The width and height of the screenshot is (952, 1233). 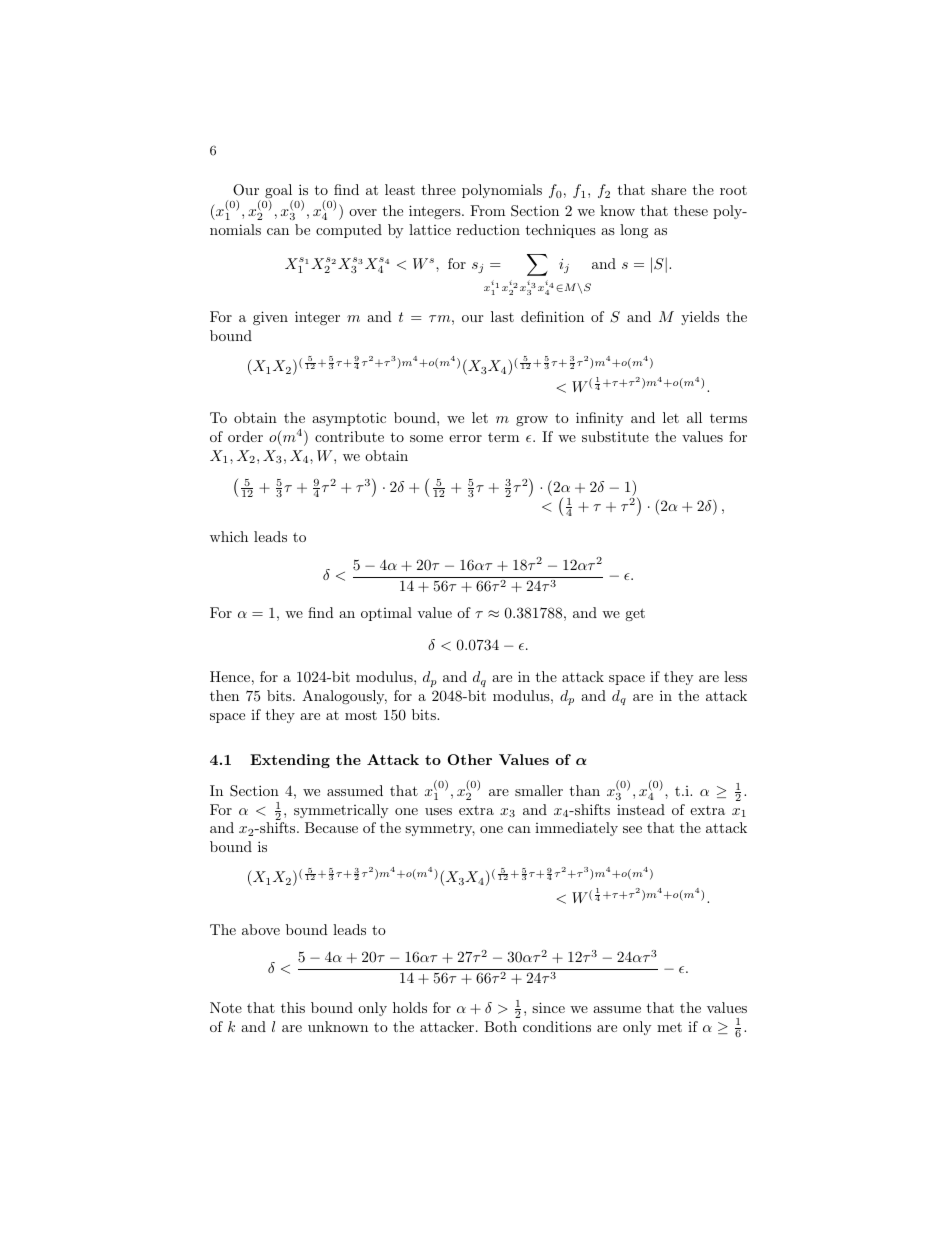 What do you see at coordinates (691, 210) in the screenshot?
I see `these` at bounding box center [691, 210].
